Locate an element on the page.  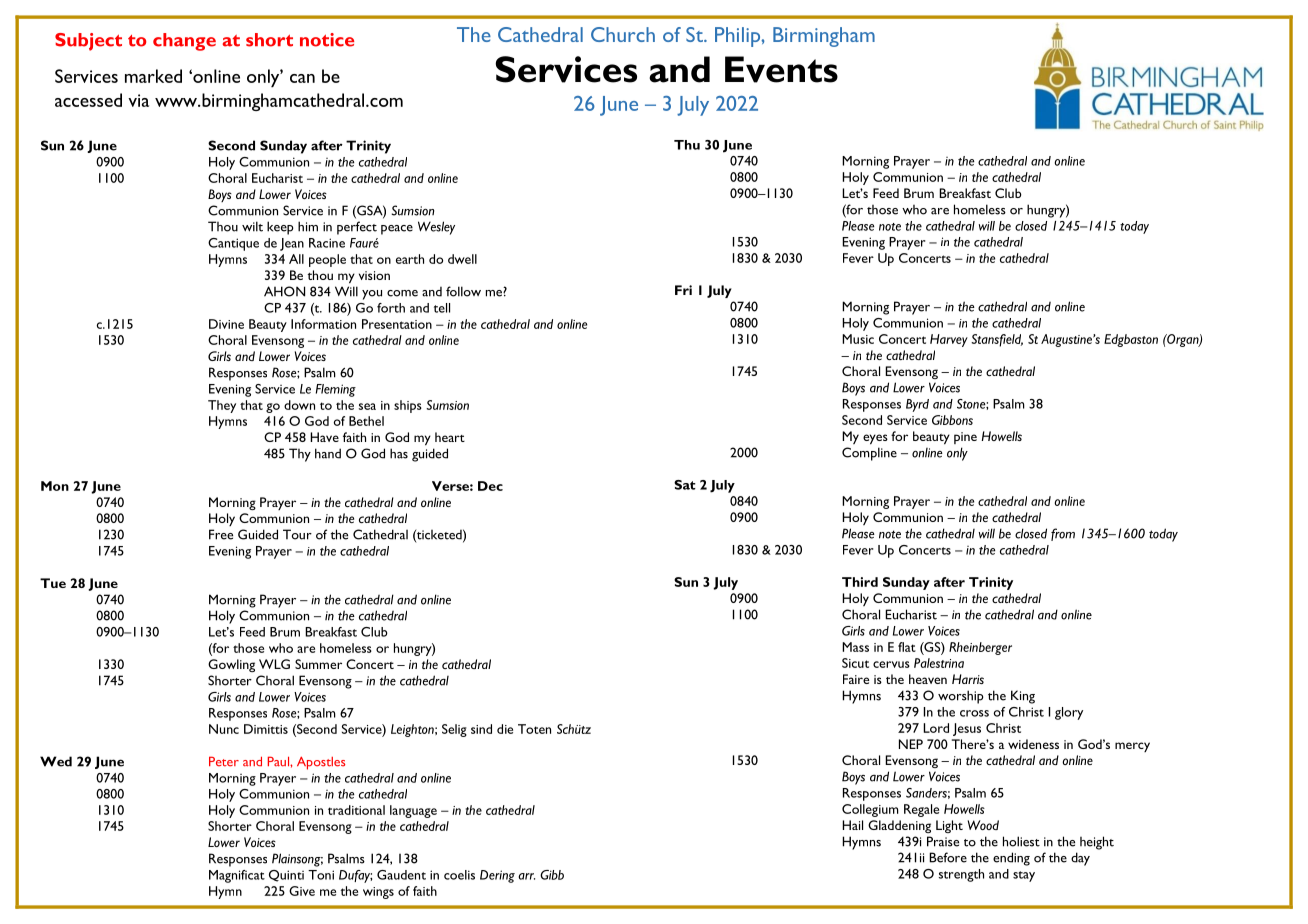
Events is located at coordinates (781, 69).
